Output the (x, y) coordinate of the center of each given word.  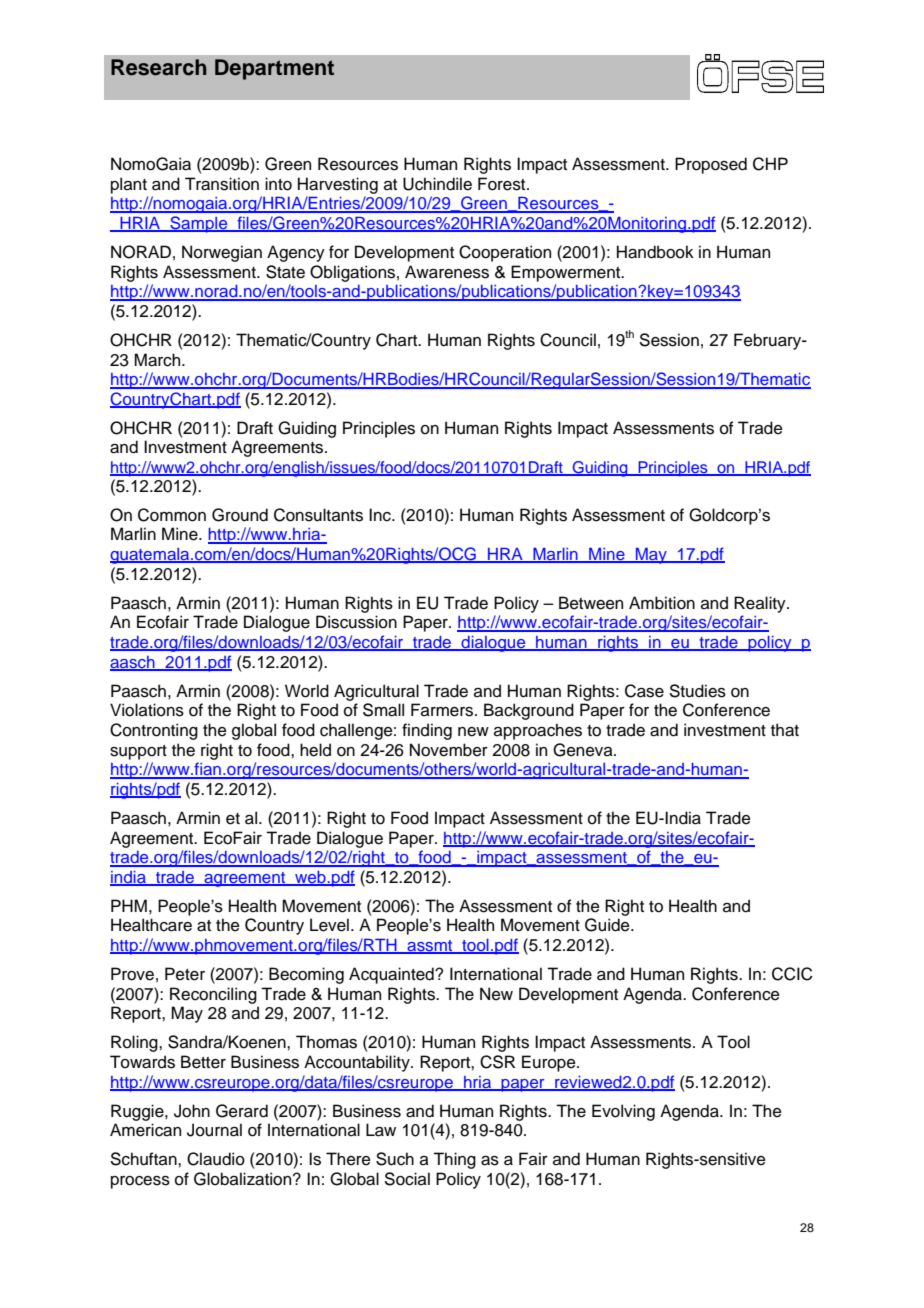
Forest (503, 184)
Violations (147, 710)
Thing (454, 1160)
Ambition (662, 603)
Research (159, 67)
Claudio (216, 1159)
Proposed (711, 165)
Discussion (356, 622)
